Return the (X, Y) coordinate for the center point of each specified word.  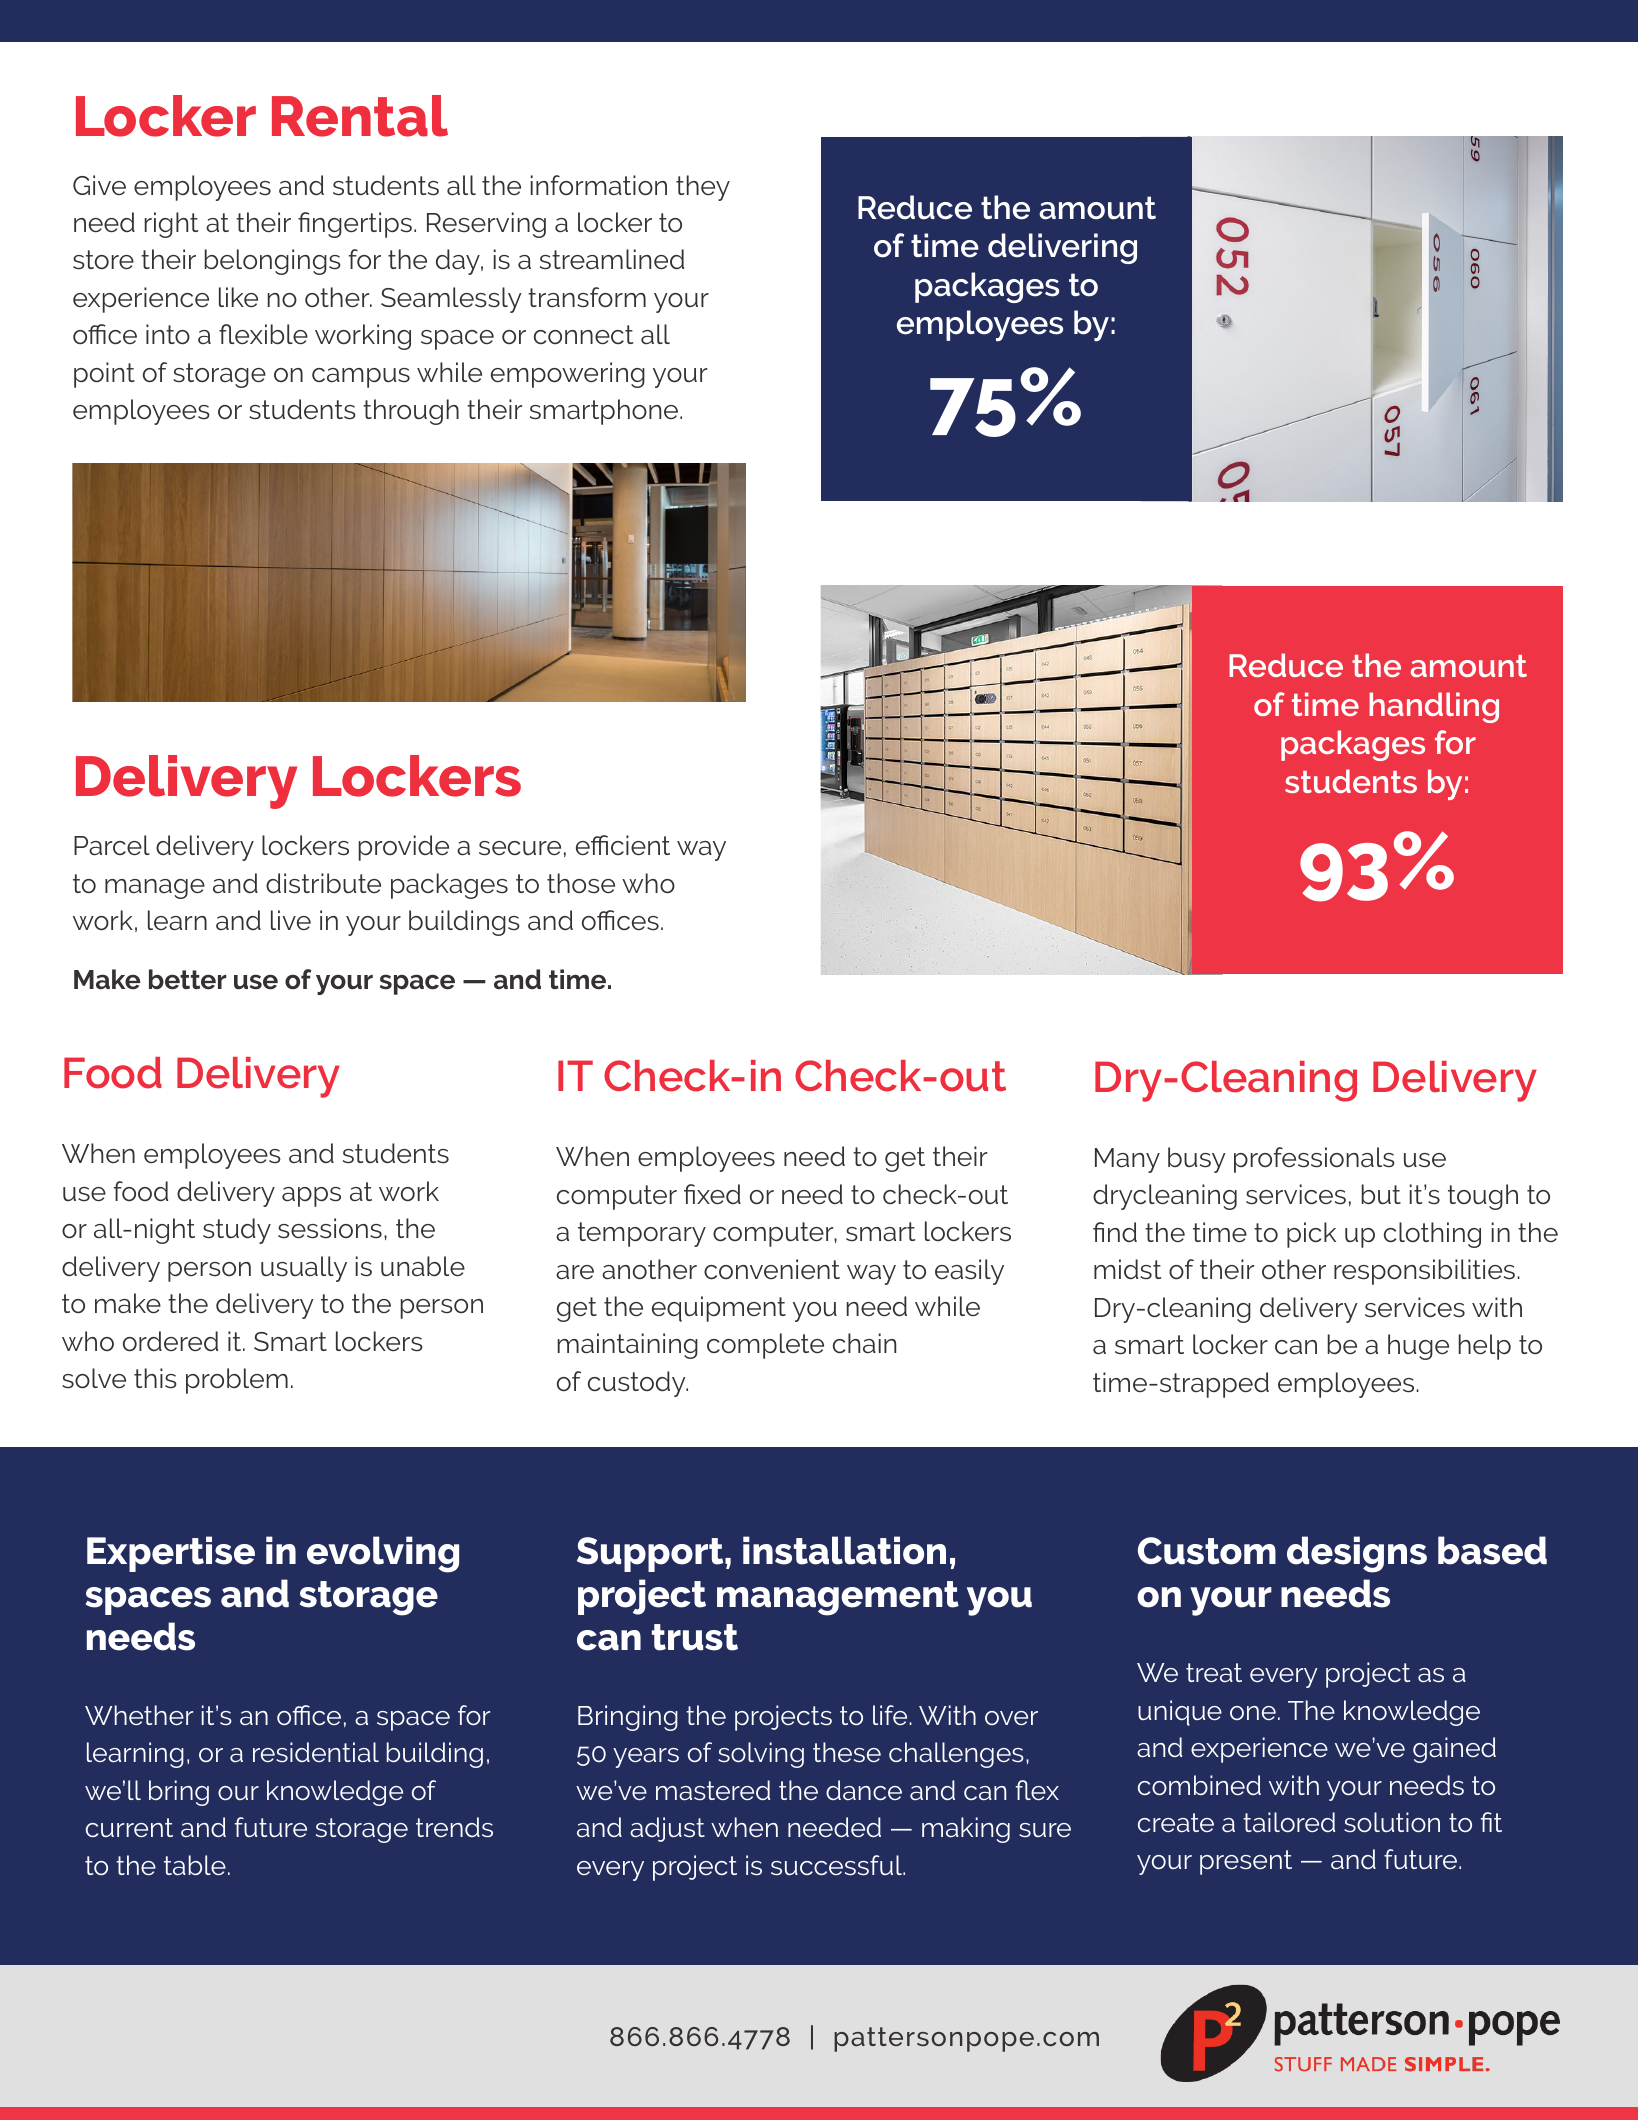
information (599, 185)
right (171, 225)
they (703, 188)
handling (1434, 707)
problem (237, 1381)
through (411, 412)
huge (1418, 1347)
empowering (568, 375)
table (195, 1865)
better (187, 979)
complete (765, 1346)
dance (864, 1790)
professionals (1314, 1160)
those (581, 883)
